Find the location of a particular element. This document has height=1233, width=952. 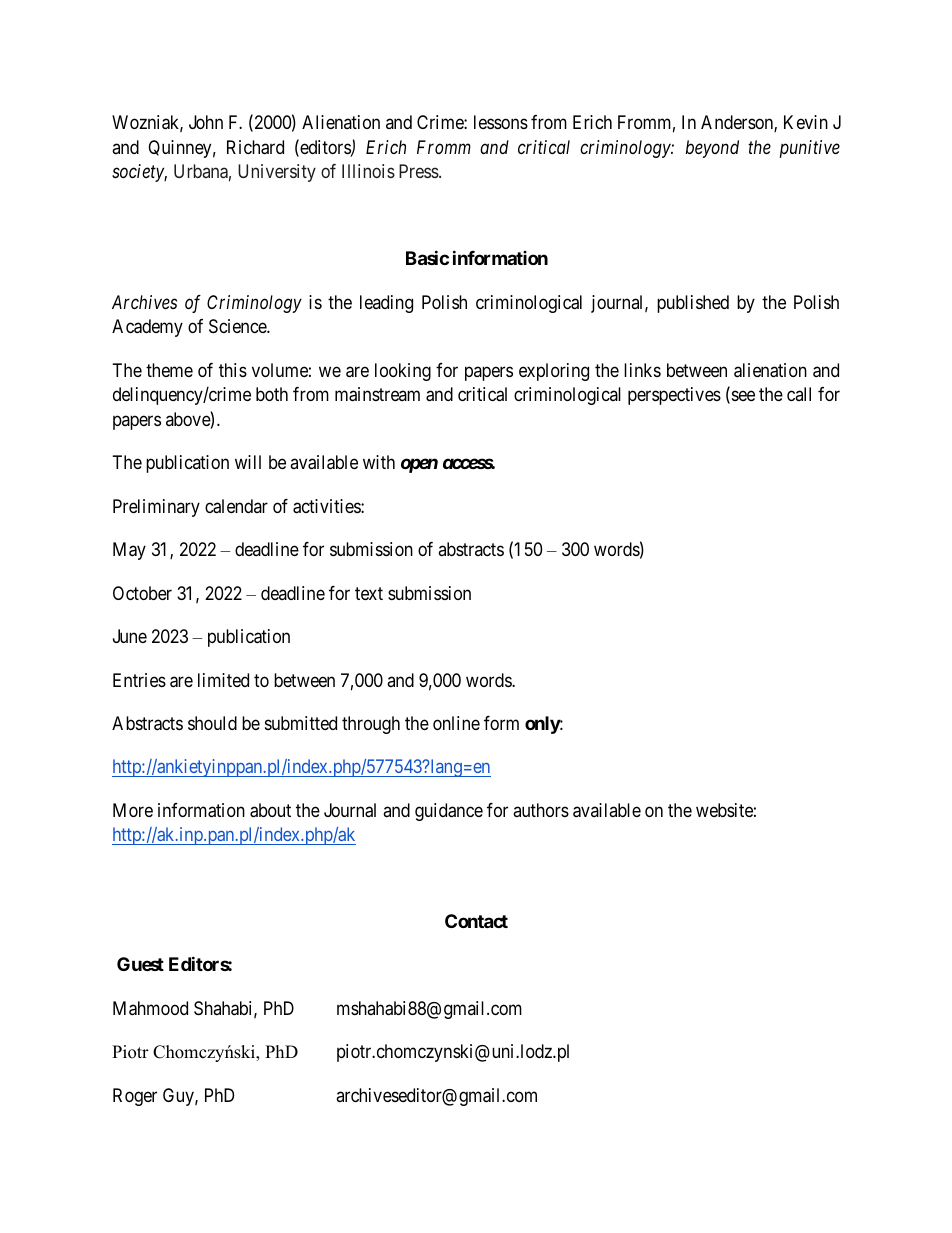

authors is located at coordinates (541, 810).
